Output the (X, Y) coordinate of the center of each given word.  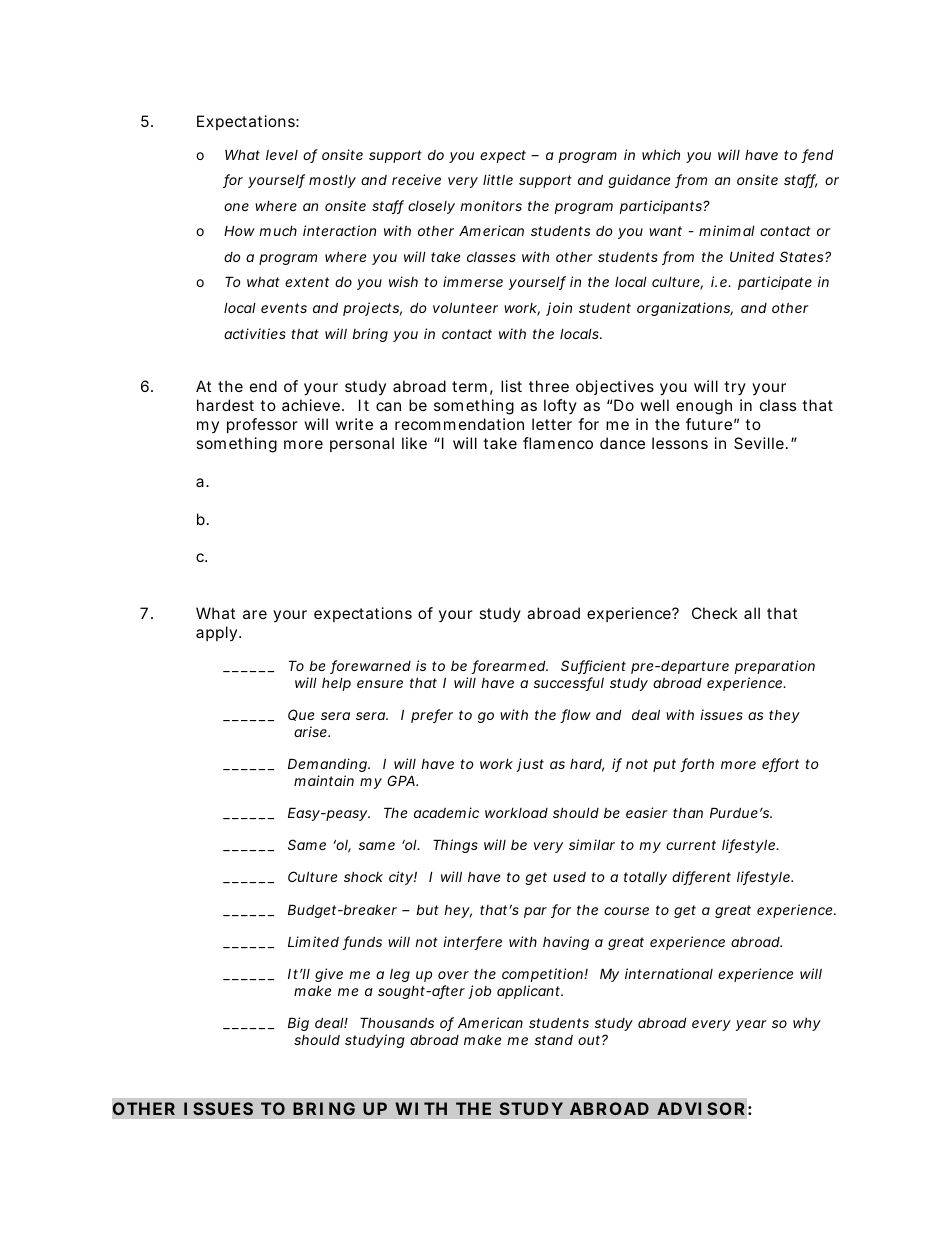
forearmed (509, 667)
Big (298, 1024)
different (701, 878)
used (569, 877)
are (255, 614)
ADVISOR (701, 1108)
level (282, 155)
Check (715, 613)
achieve (312, 405)
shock (363, 876)
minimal (727, 230)
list (511, 386)
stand (553, 1040)
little (498, 179)
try (735, 388)
